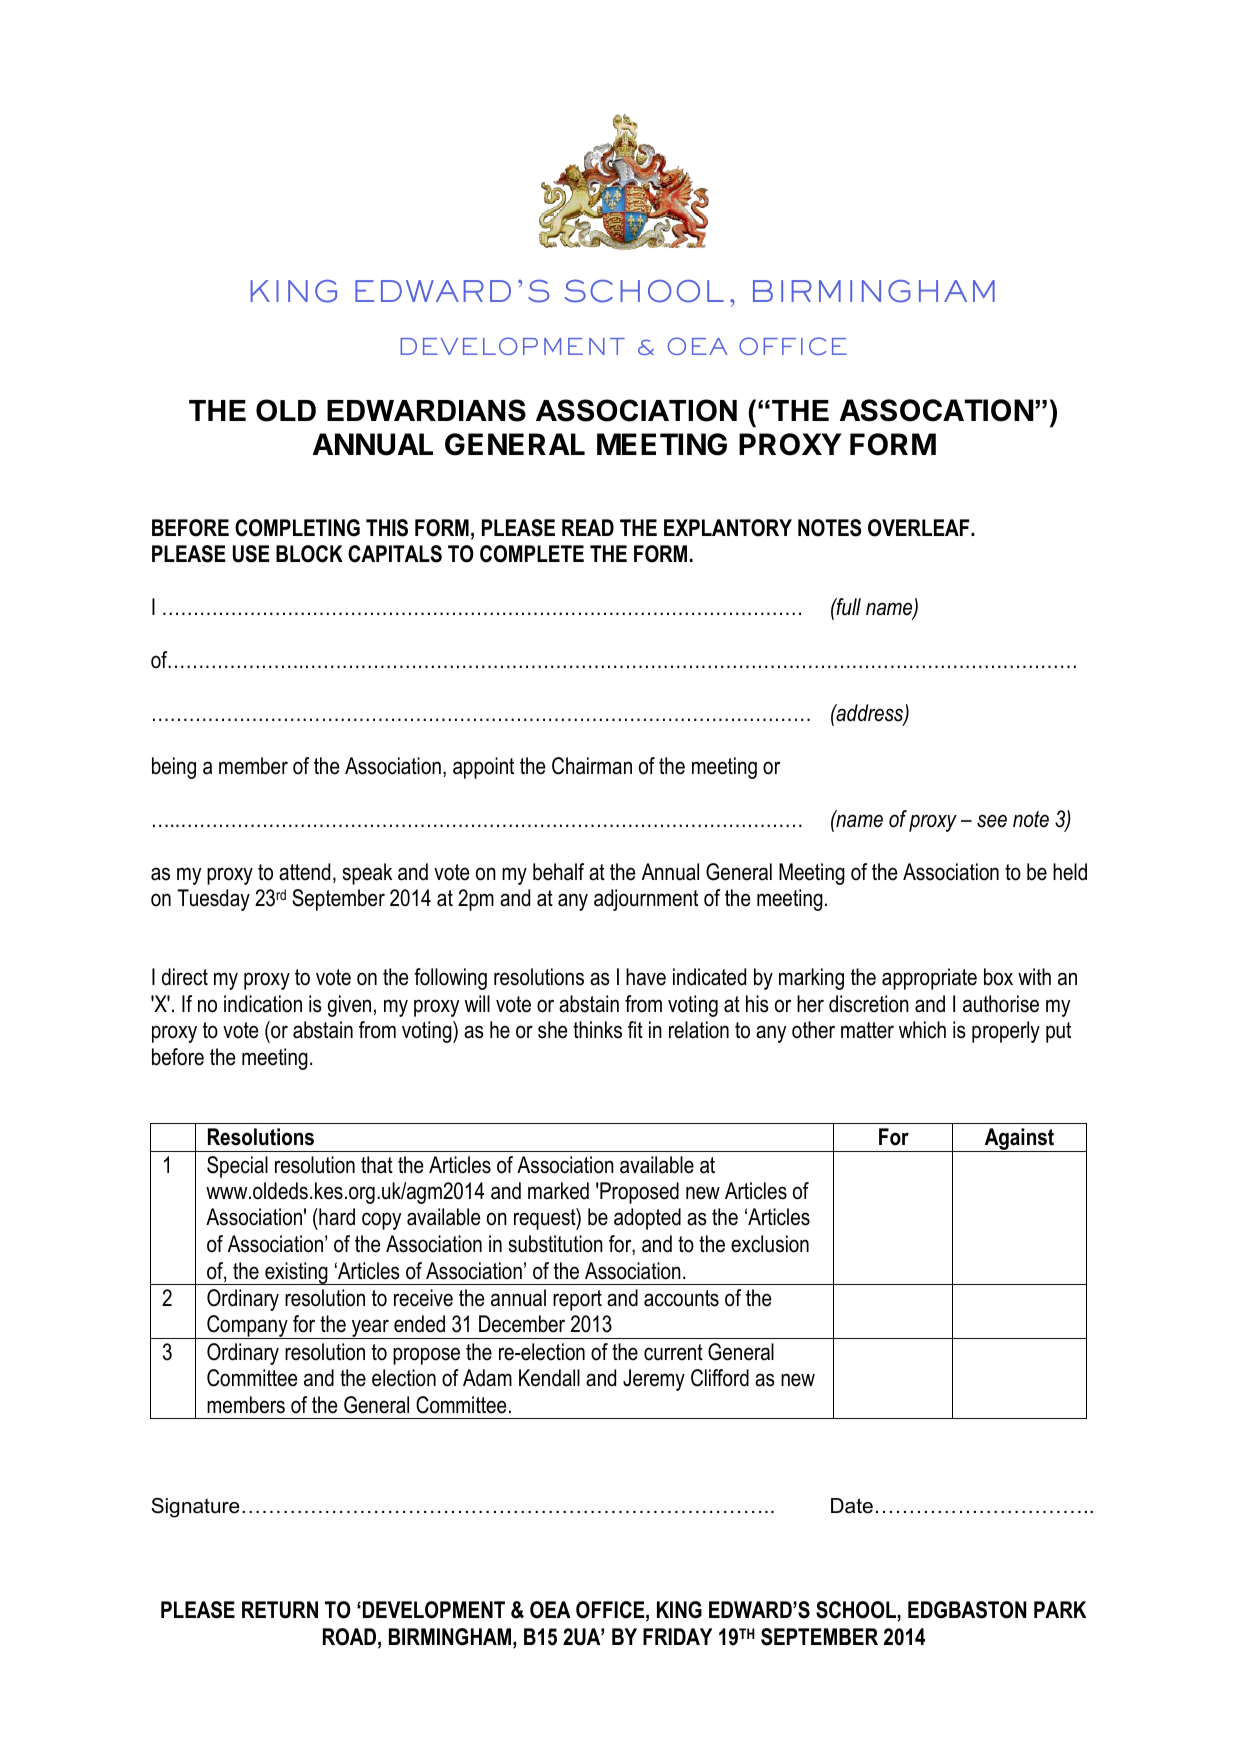 Image resolution: width=1247 pixels, height=1764 pixels. What do you see at coordinates (309, 554) in the screenshot?
I see `BLOCK` at bounding box center [309, 554].
